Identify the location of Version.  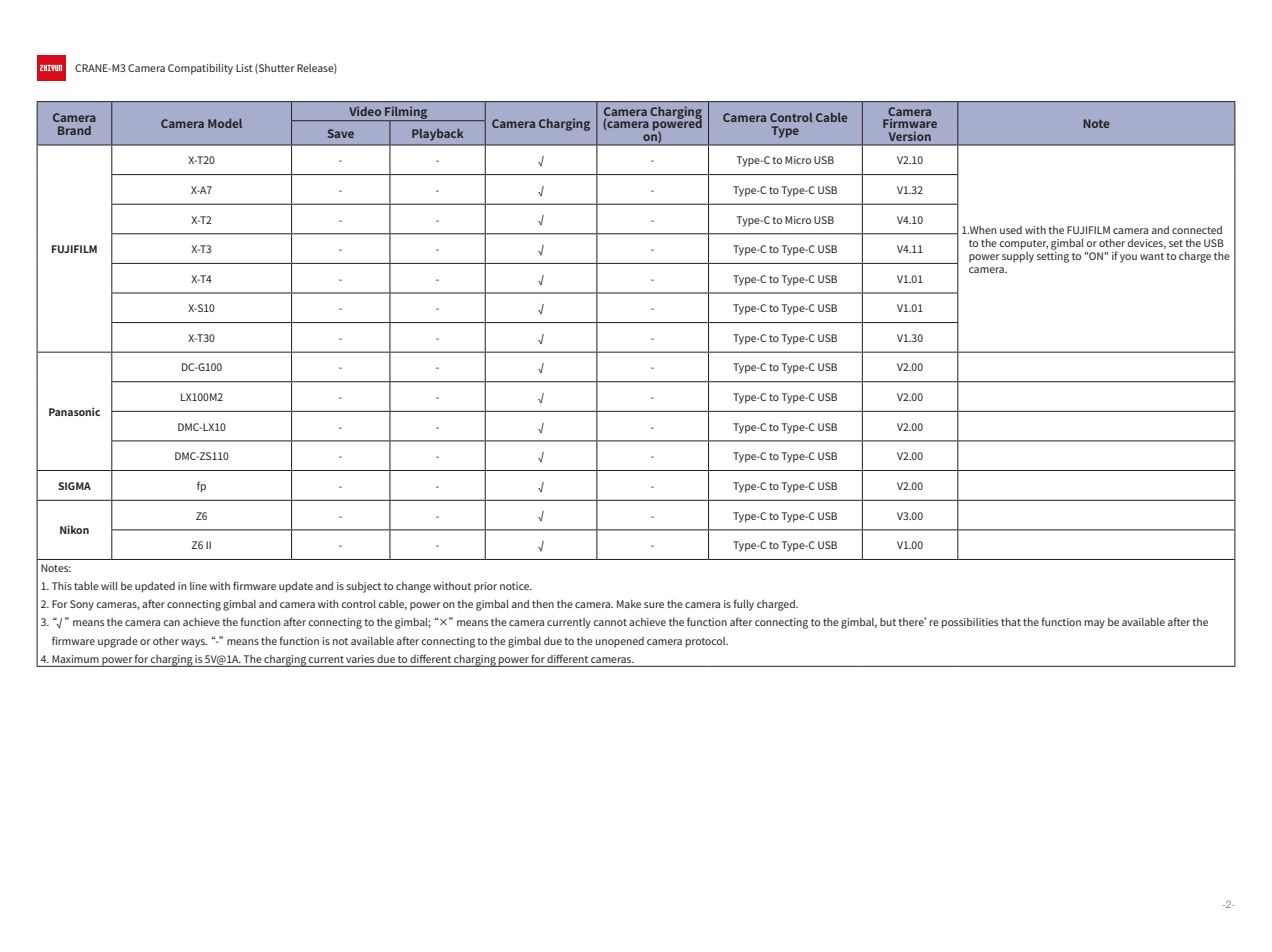
(910, 136).
